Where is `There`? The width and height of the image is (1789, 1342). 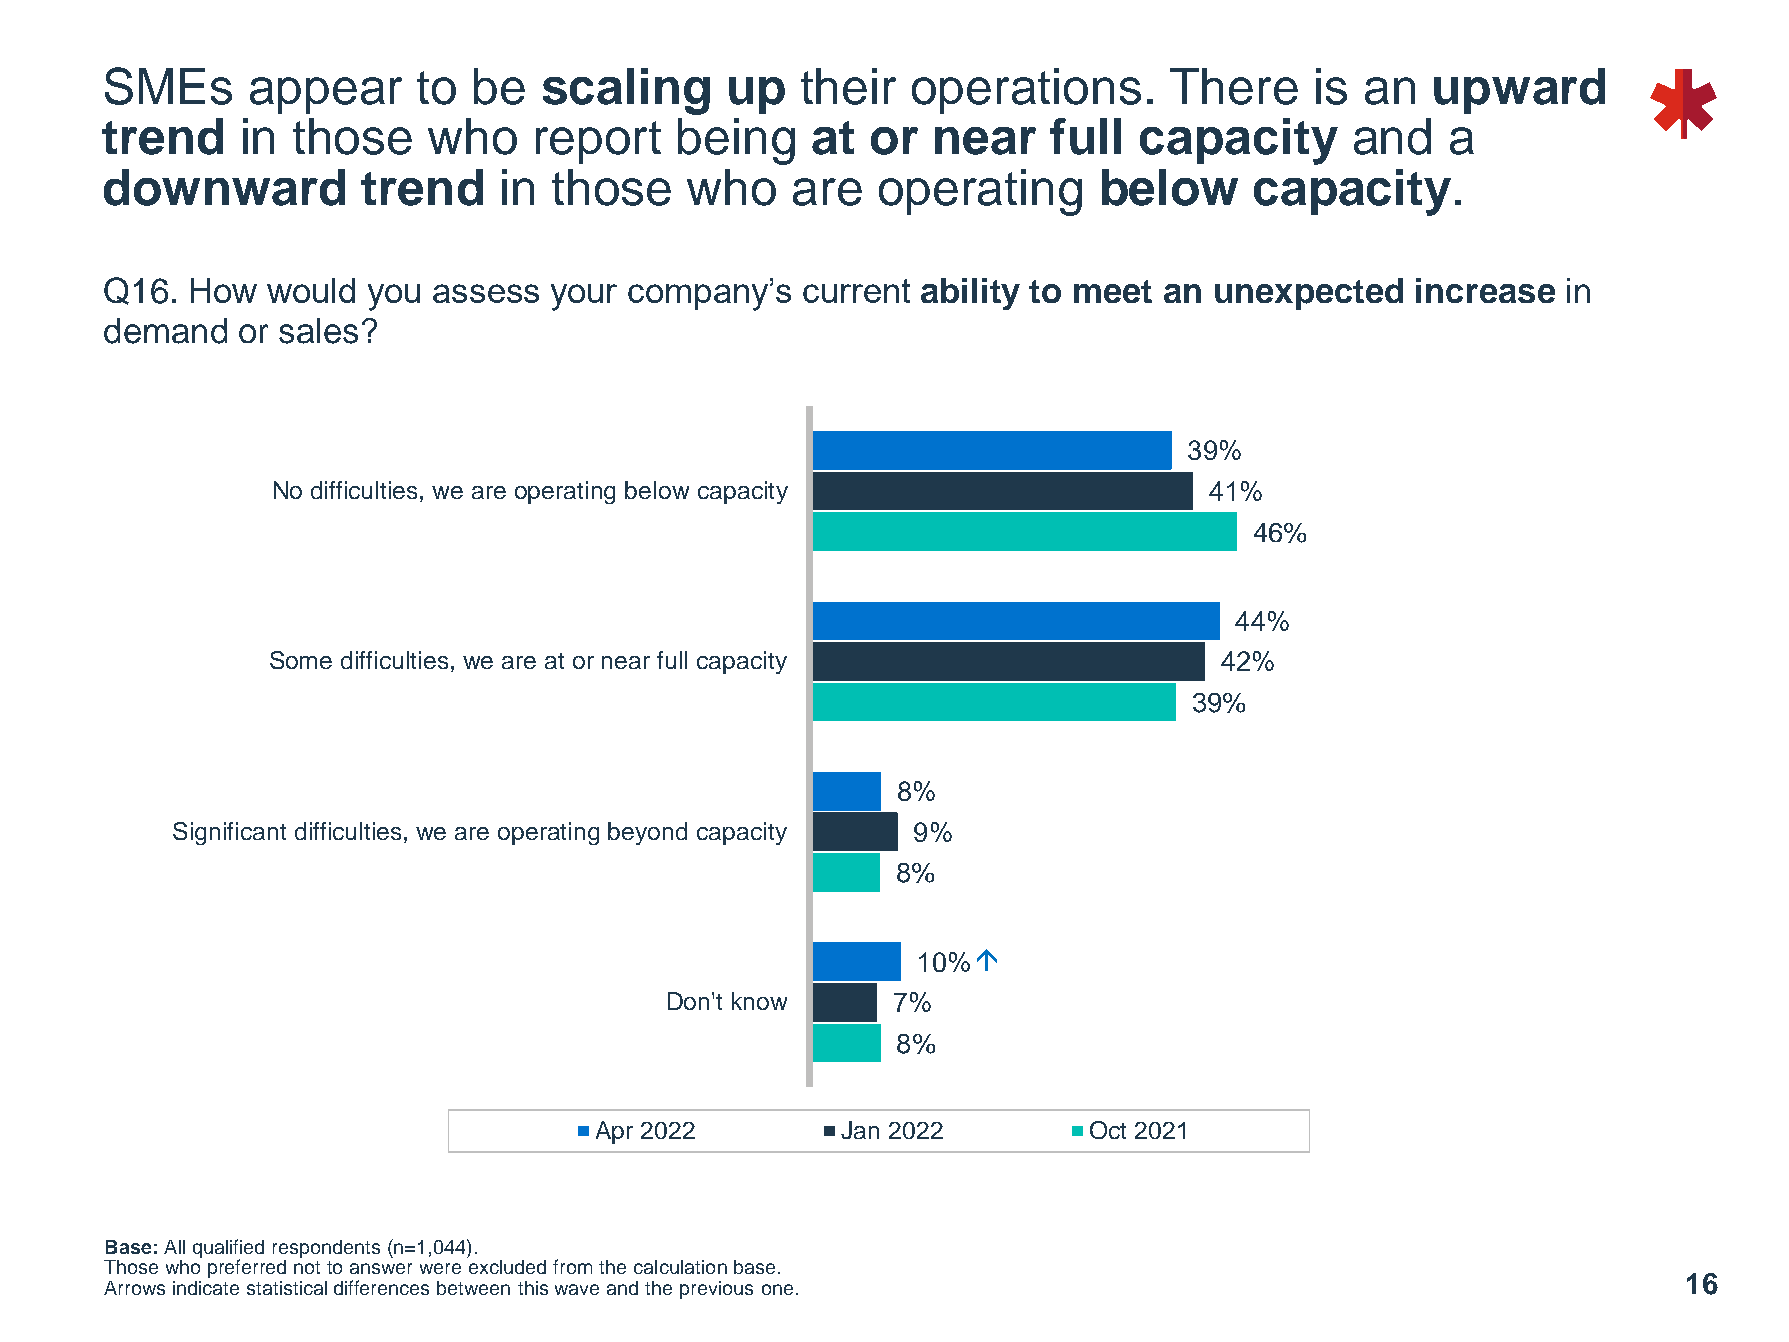
There is located at coordinates (1234, 86).
